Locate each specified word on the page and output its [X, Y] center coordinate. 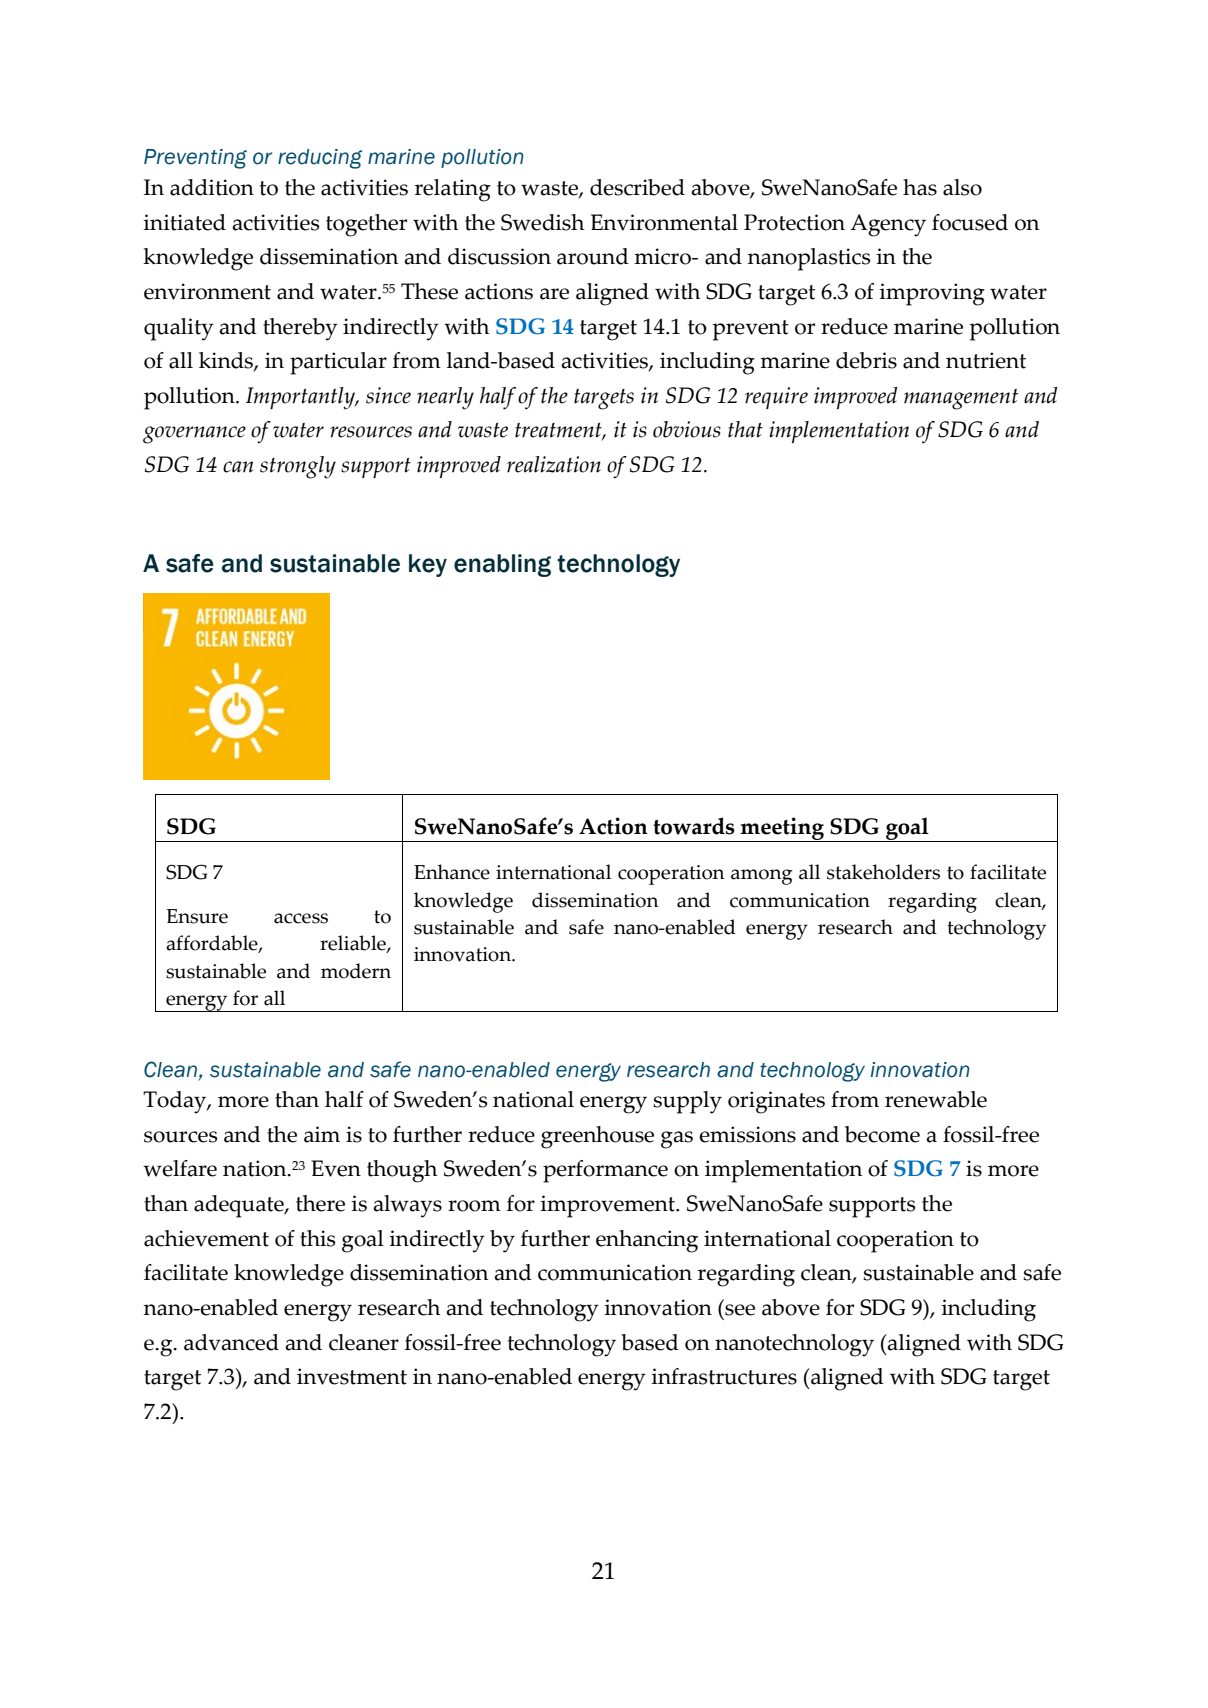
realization [554, 464]
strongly [298, 467]
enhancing [647, 1241]
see [740, 1310]
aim [322, 1134]
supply [687, 1102]
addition [212, 187]
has [920, 187]
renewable [936, 1099]
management [961, 399]
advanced [231, 1342]
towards [694, 826]
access [301, 918]
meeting [782, 829]
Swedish [542, 222]
